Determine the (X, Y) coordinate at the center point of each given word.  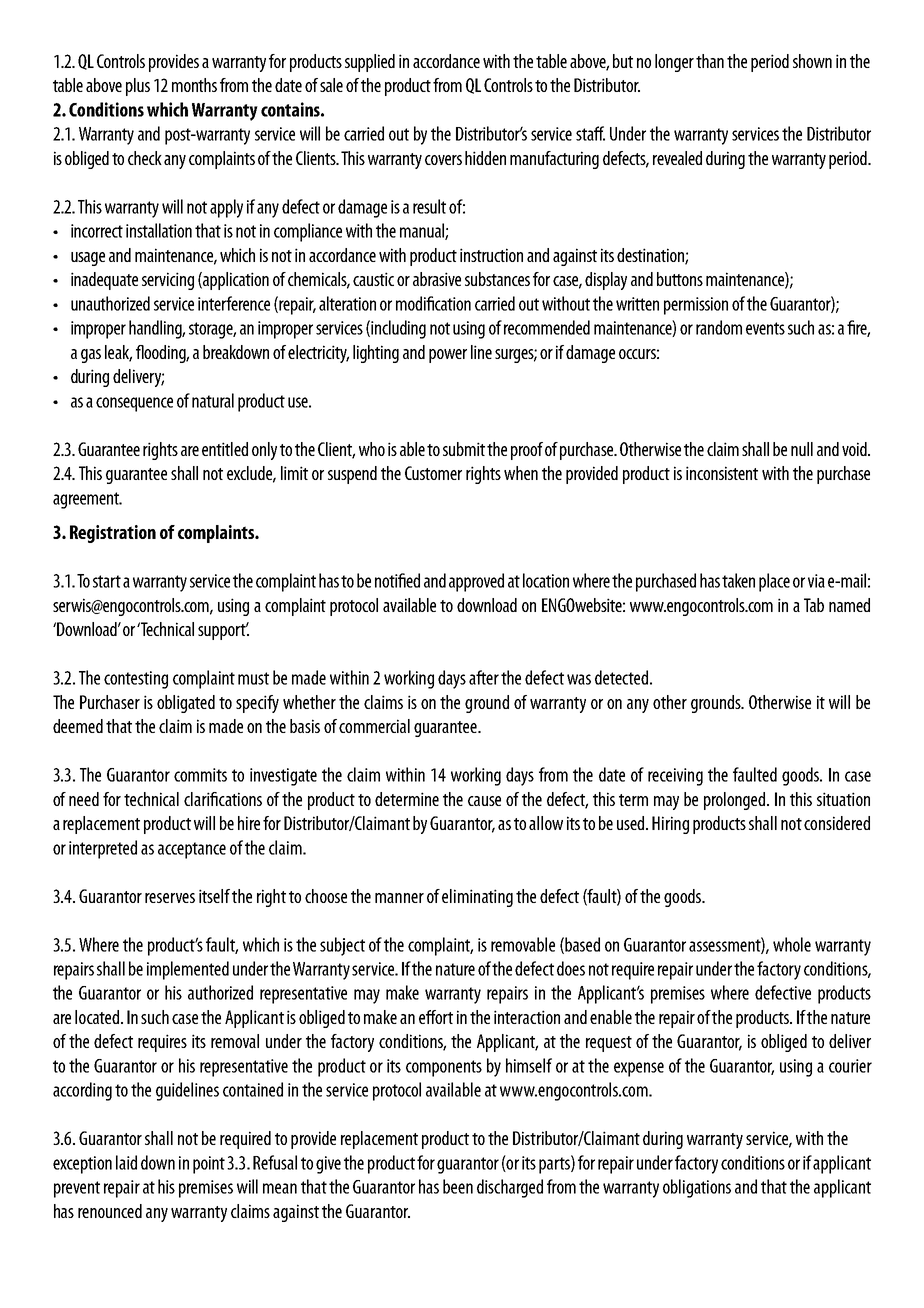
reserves (170, 898)
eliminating (477, 898)
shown (812, 61)
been (458, 1186)
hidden (485, 158)
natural (213, 400)
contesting (136, 680)
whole (792, 944)
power (448, 356)
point (209, 1165)
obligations (697, 1188)
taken (738, 580)
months (194, 85)
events (765, 328)
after (484, 677)
